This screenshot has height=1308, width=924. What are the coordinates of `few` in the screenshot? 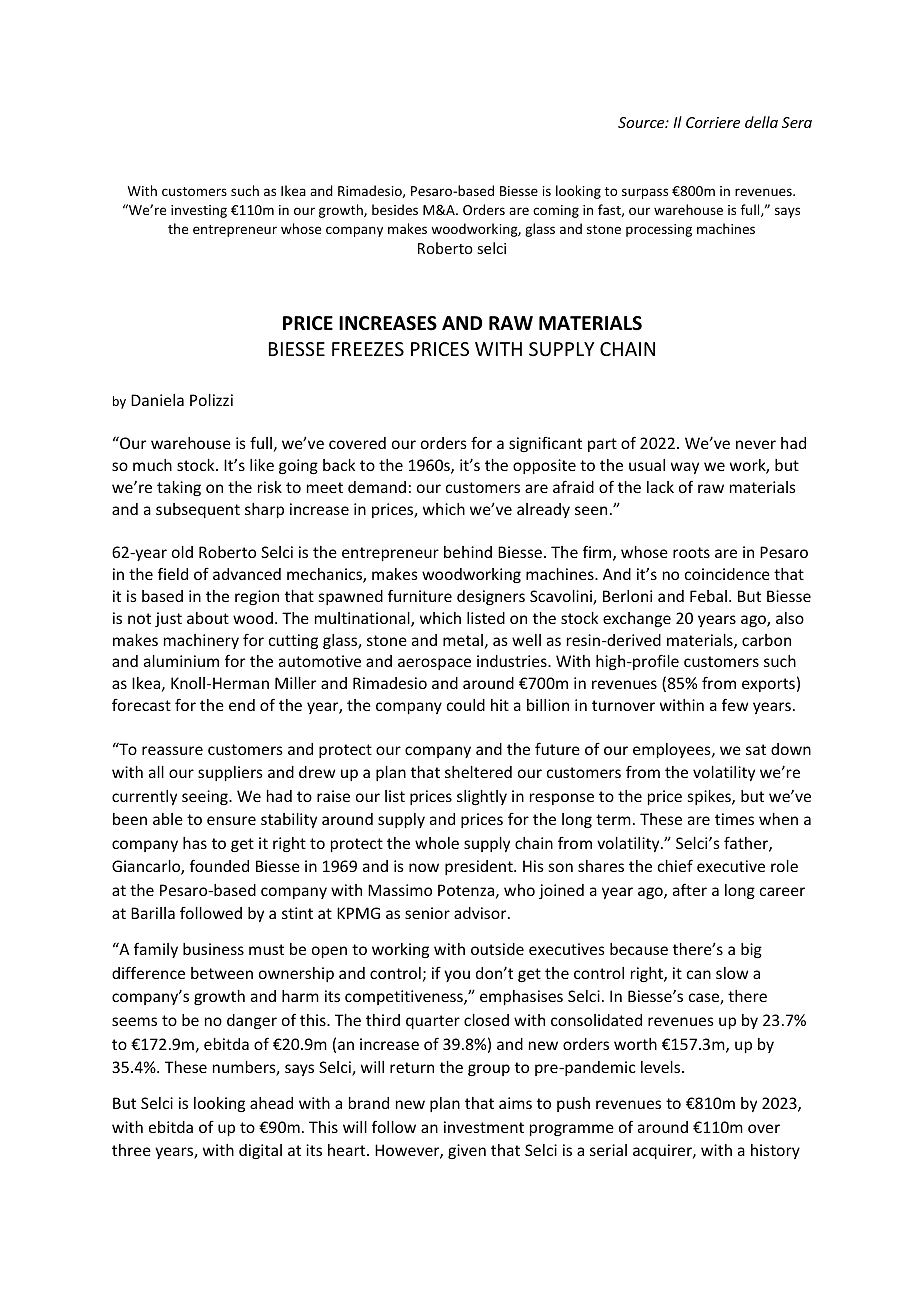 It's located at (735, 704).
